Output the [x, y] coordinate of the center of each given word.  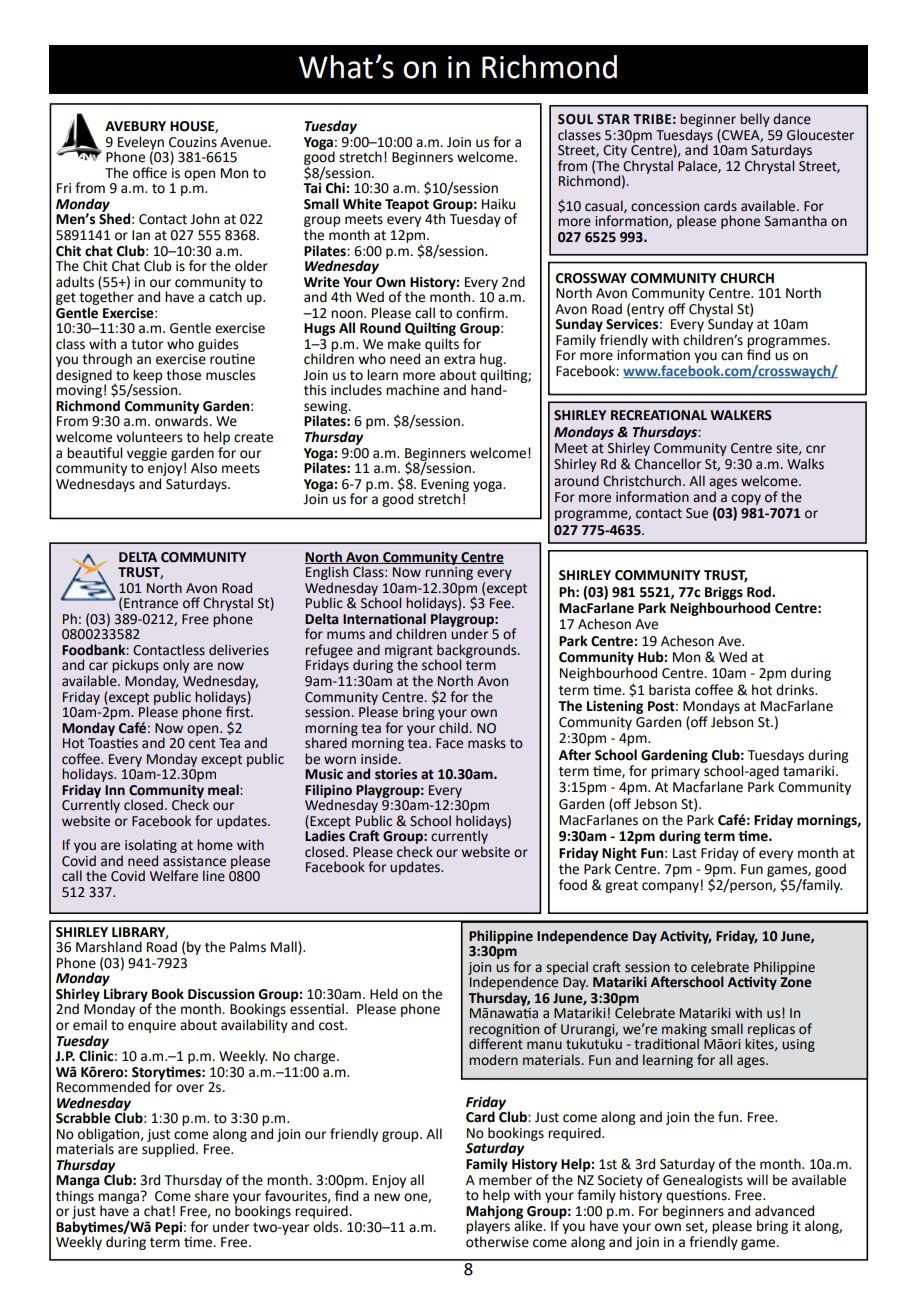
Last [685, 853]
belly [755, 120]
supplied [169, 1149]
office [150, 173]
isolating [151, 846]
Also [204, 468]
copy [746, 499]
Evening [445, 486]
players [488, 1226]
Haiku [498, 204]
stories [396, 774]
